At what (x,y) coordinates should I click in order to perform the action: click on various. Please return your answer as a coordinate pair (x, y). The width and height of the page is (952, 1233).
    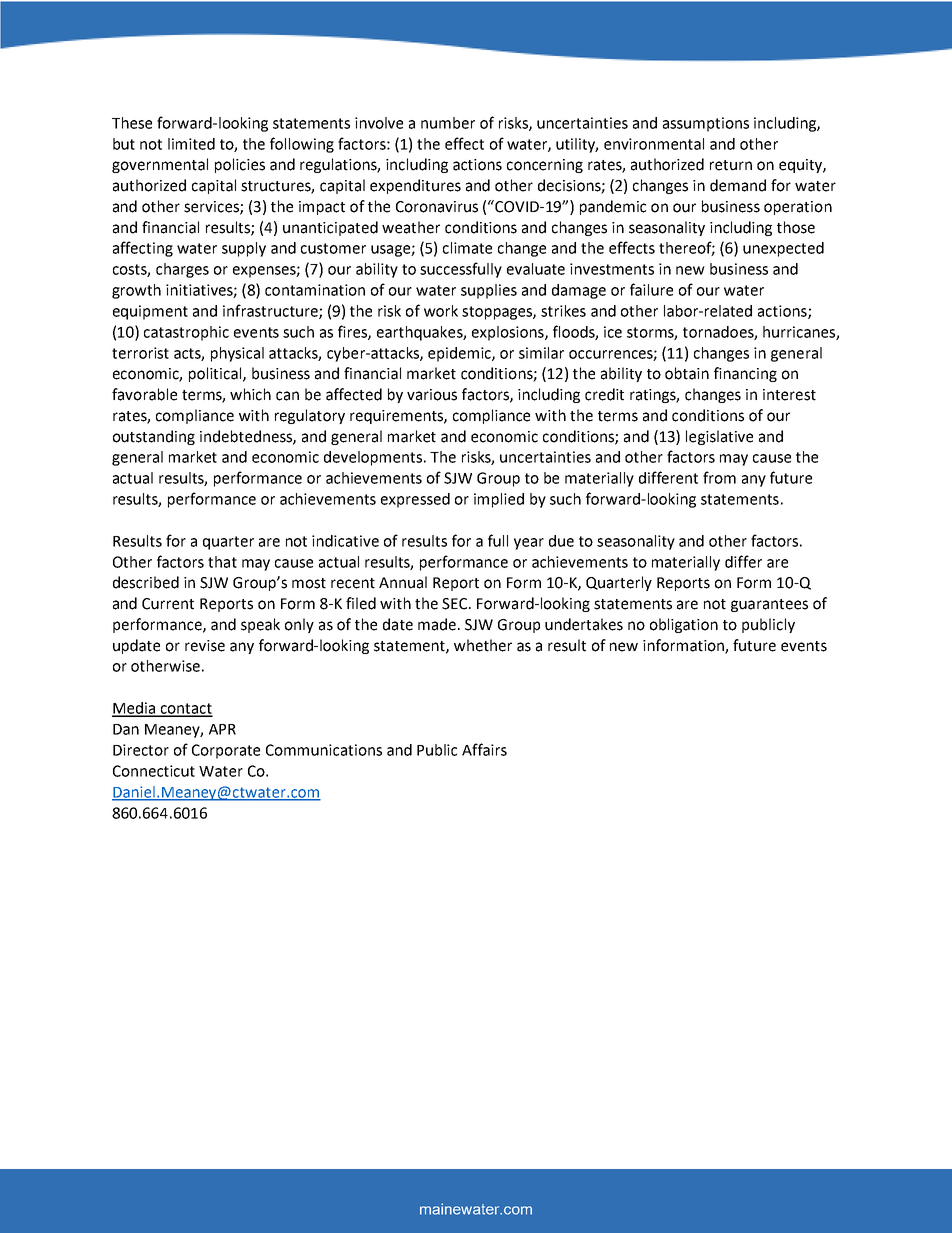
    Looking at the image, I should click on (432, 395).
